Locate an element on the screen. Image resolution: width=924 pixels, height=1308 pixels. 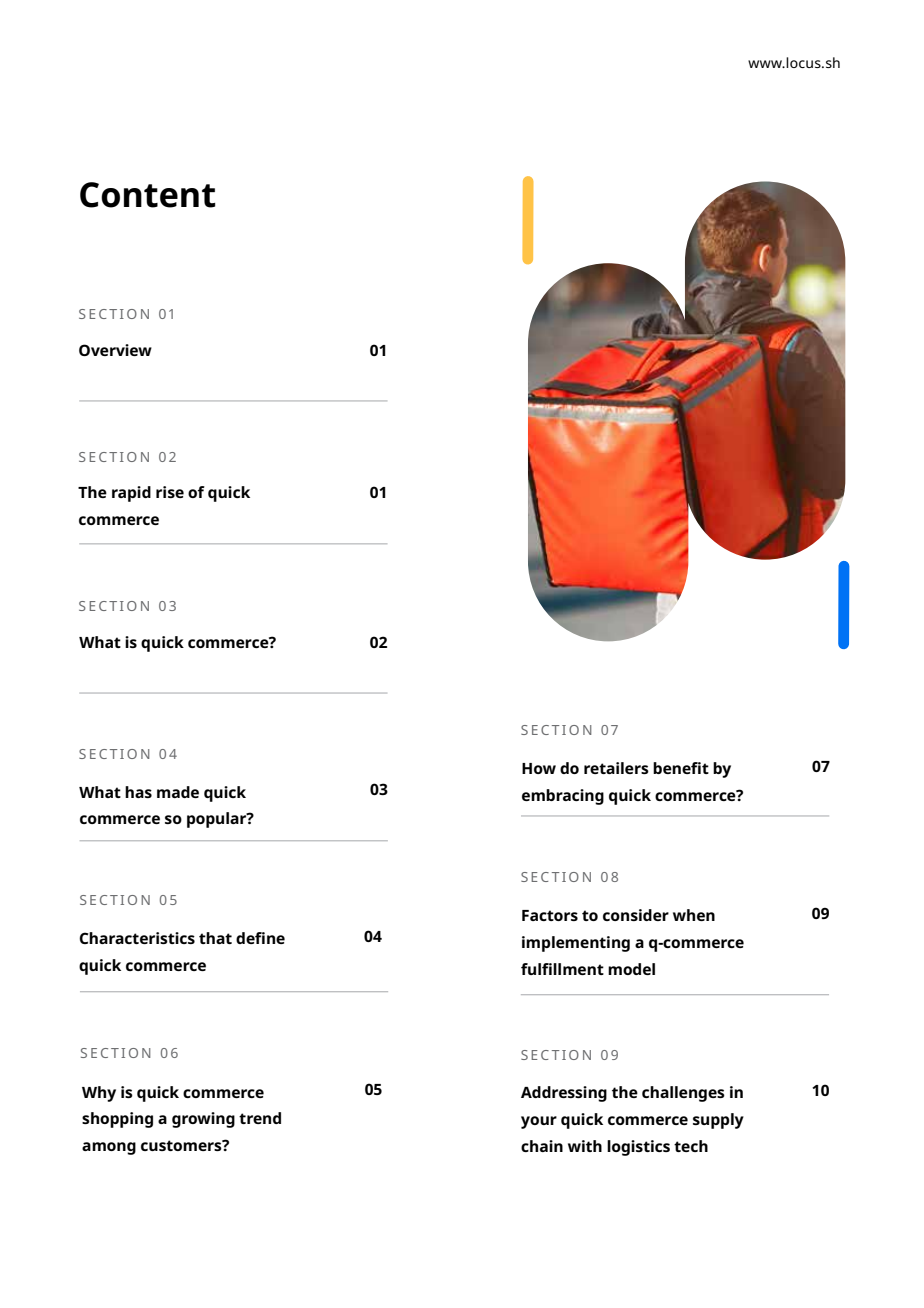
How is located at coordinates (539, 768).
